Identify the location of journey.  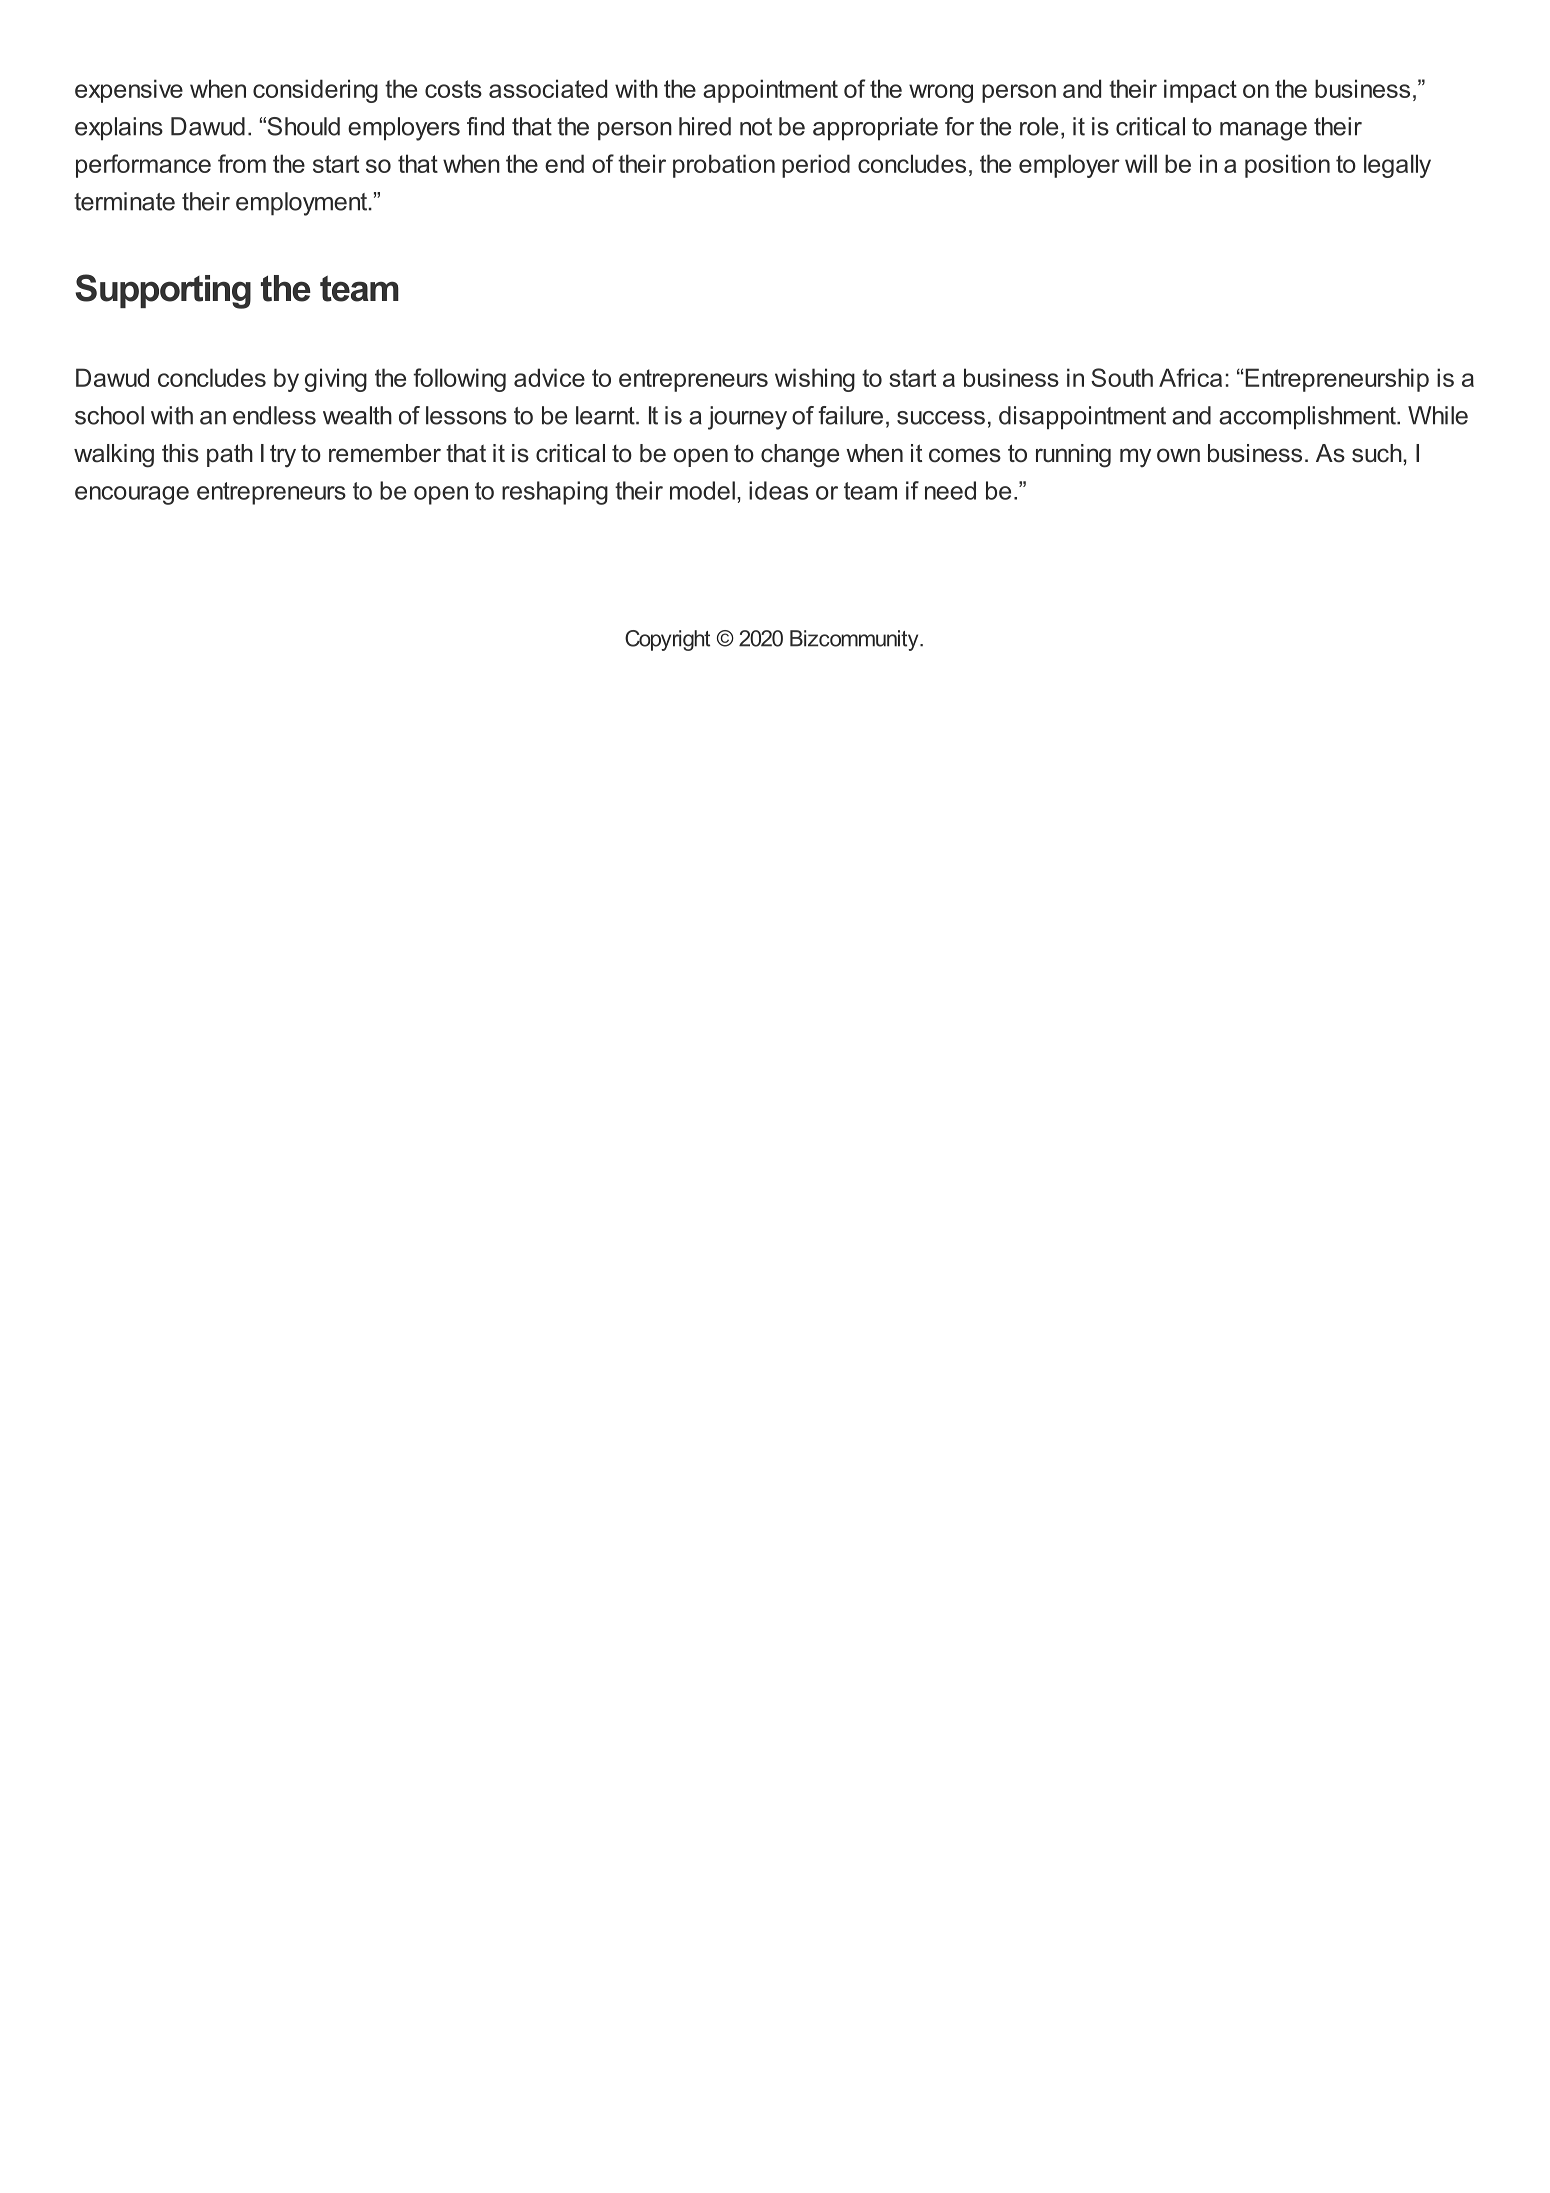
(747, 418).
